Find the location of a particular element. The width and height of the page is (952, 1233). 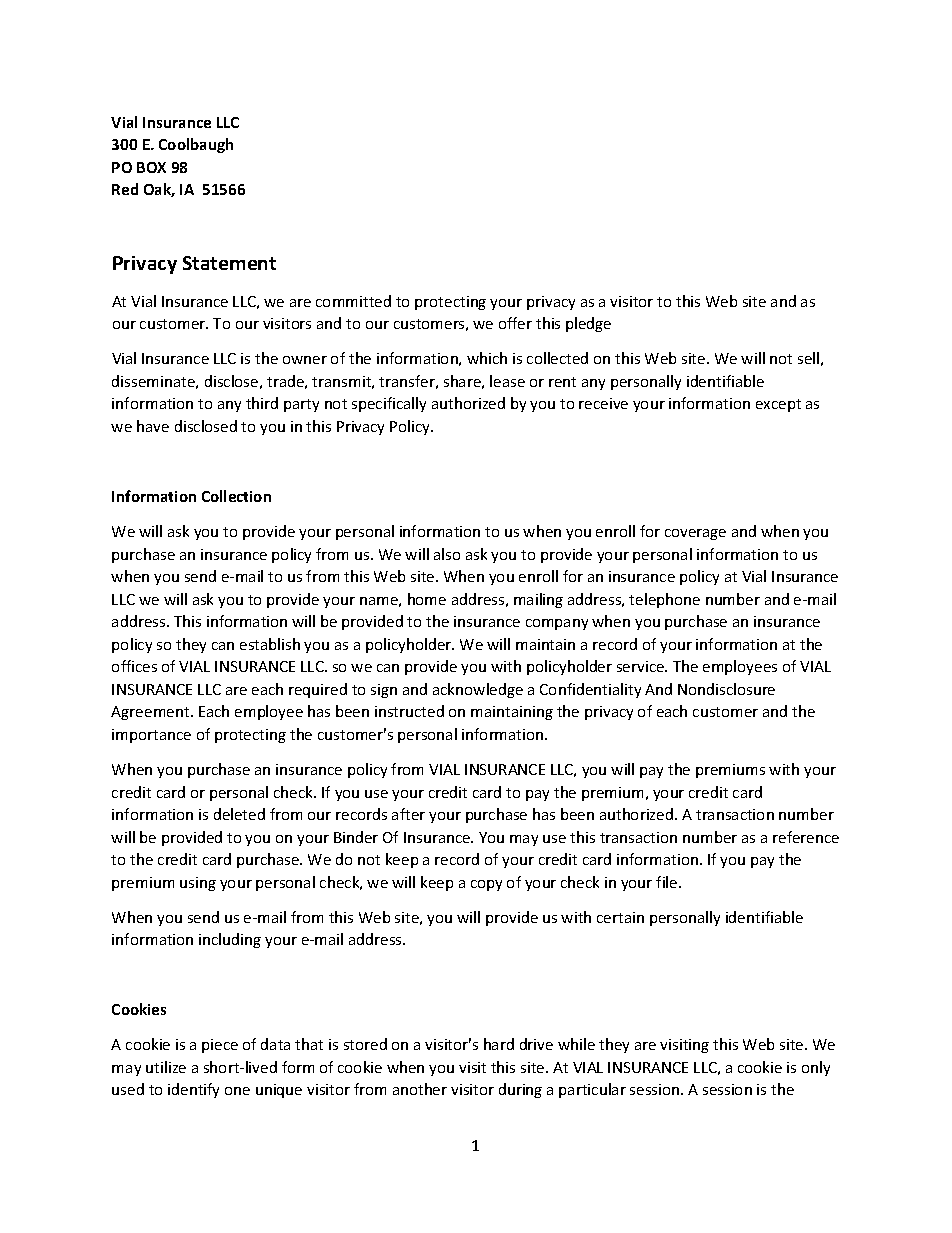

telephone is located at coordinates (664, 600).
